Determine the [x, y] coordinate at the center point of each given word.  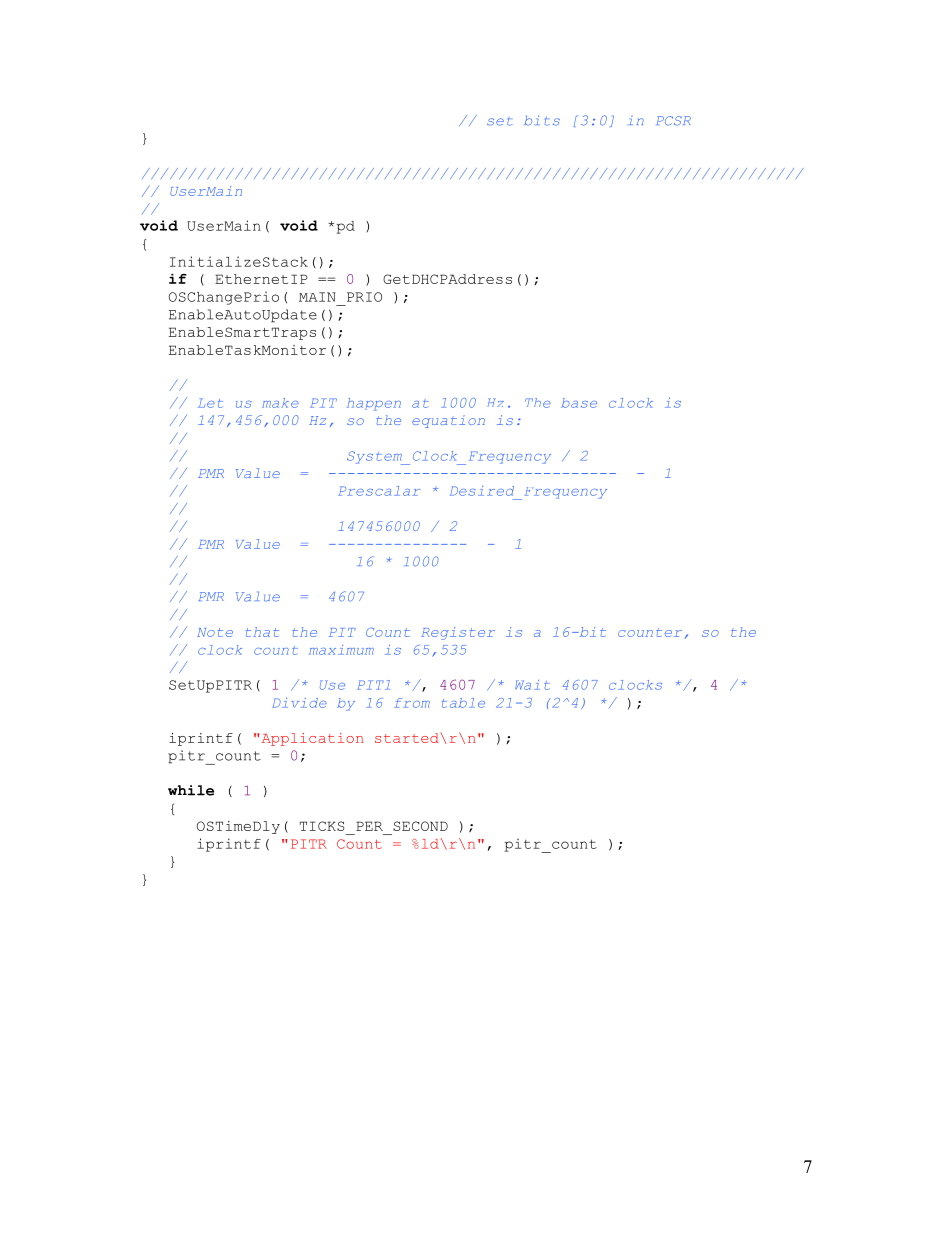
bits [542, 120]
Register [458, 633]
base [579, 403]
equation [448, 421]
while [191, 790]
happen [374, 404]
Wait [532, 685]
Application [312, 739]
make [280, 403]
